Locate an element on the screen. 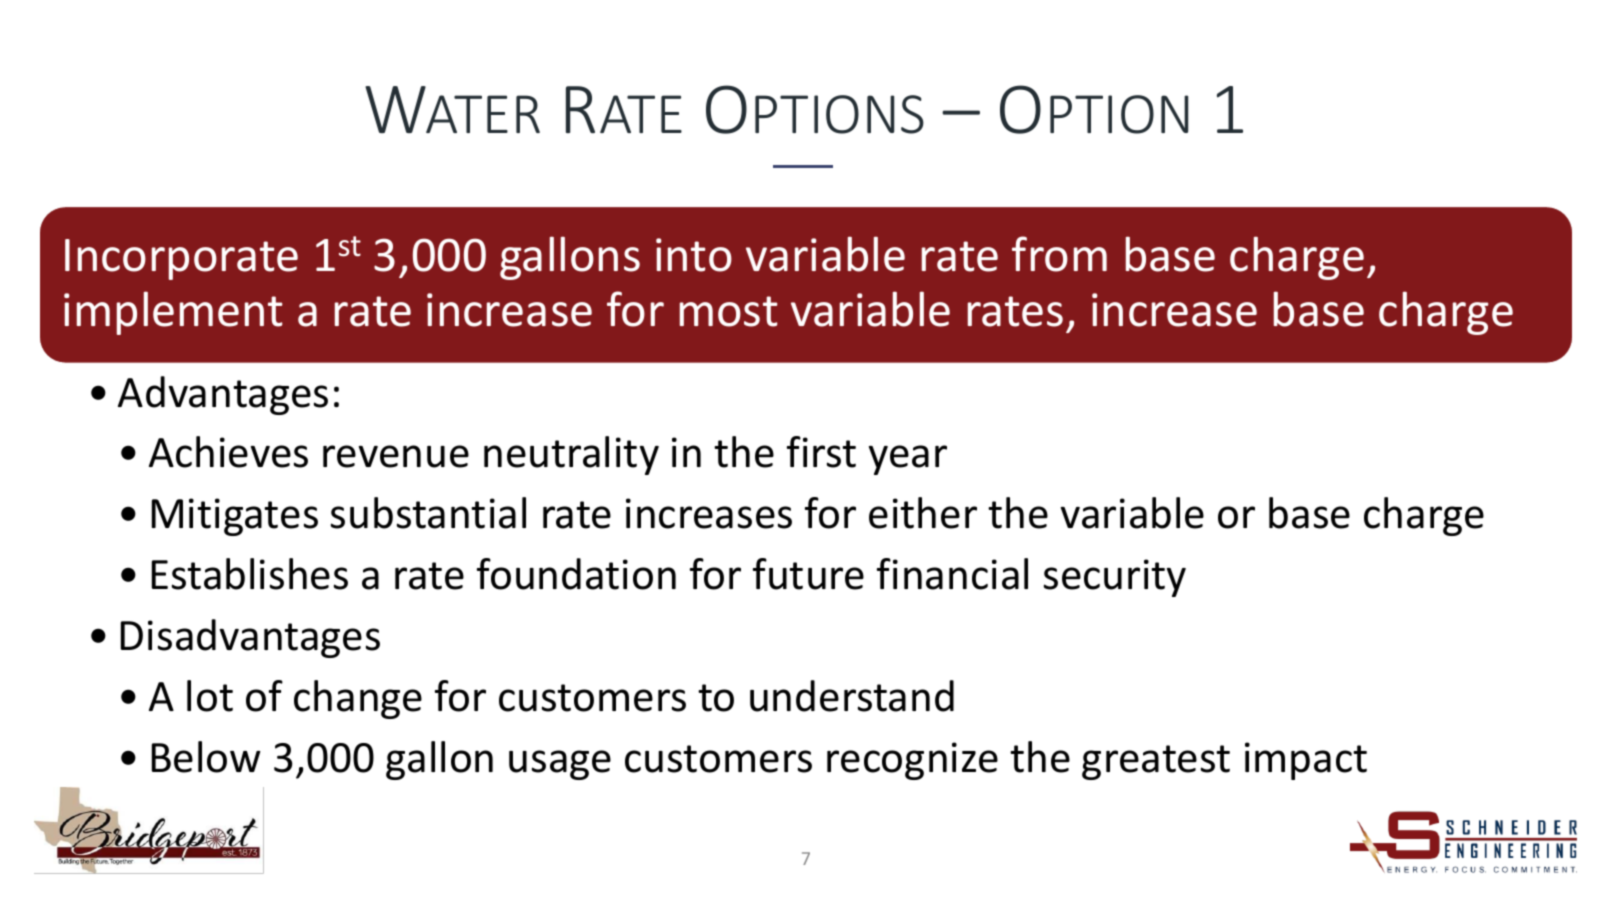  recognize is located at coordinates (912, 761).
